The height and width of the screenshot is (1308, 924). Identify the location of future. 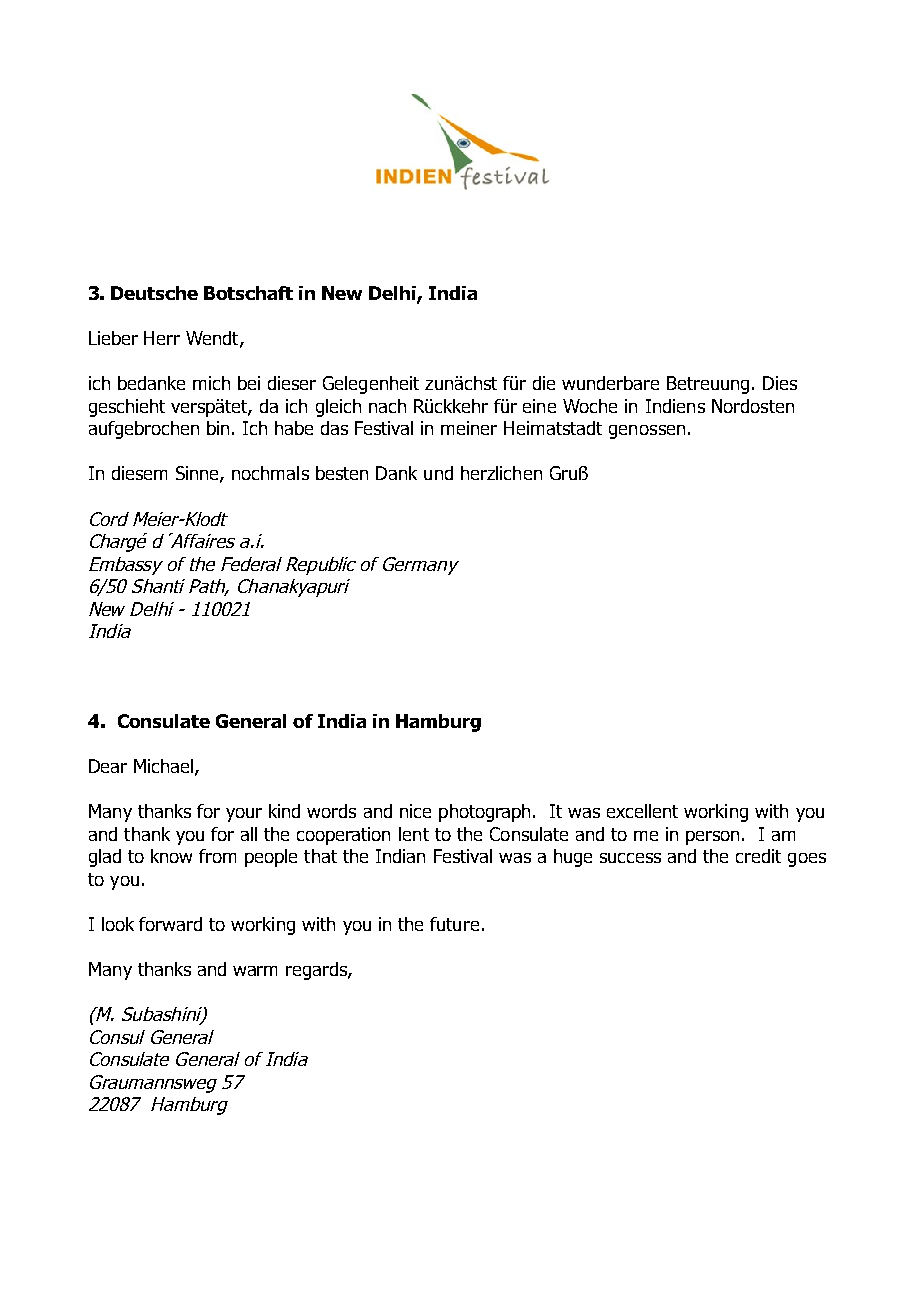
(454, 924).
